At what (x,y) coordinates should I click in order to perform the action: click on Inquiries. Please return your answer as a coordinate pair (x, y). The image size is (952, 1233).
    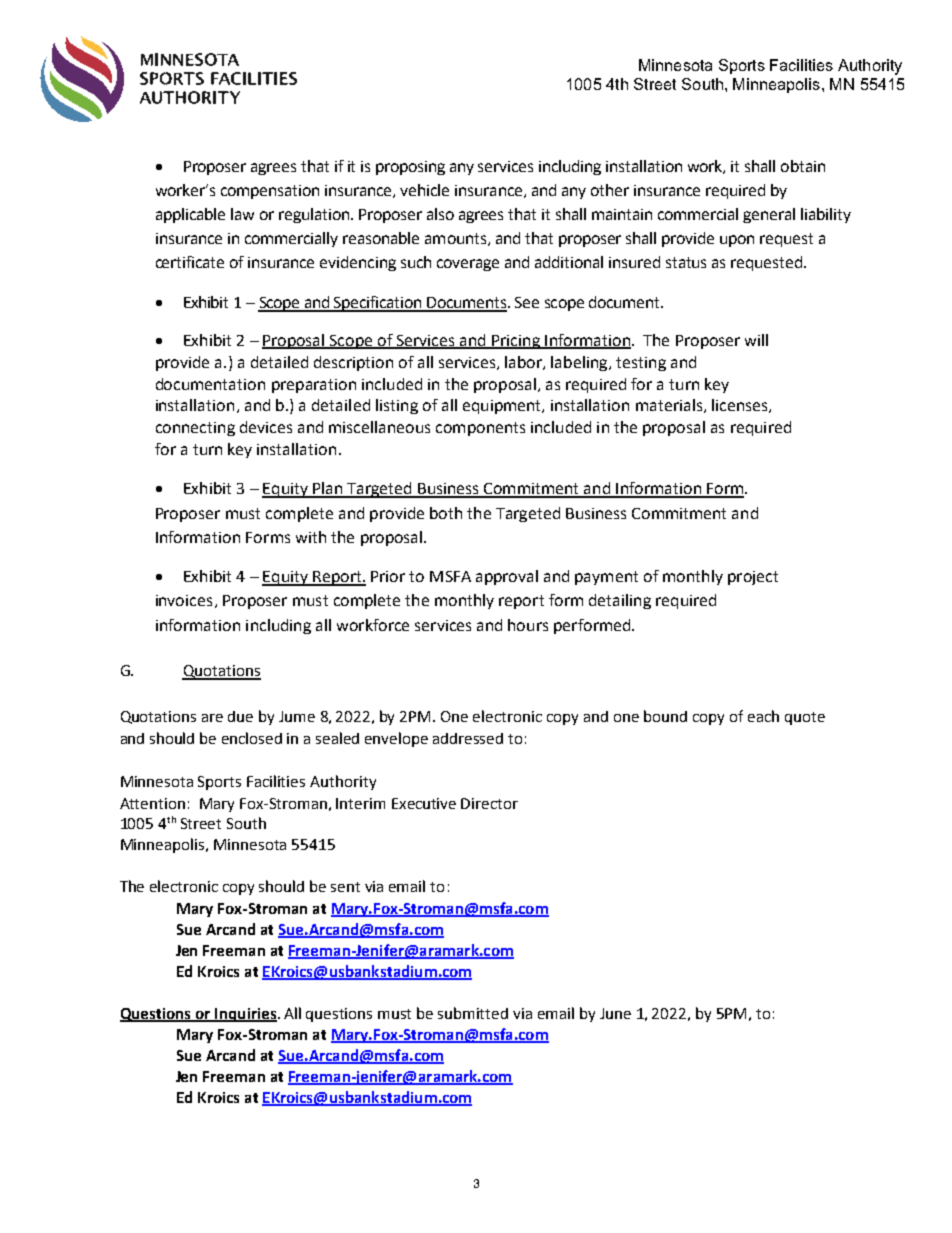
    Looking at the image, I should click on (246, 1015).
